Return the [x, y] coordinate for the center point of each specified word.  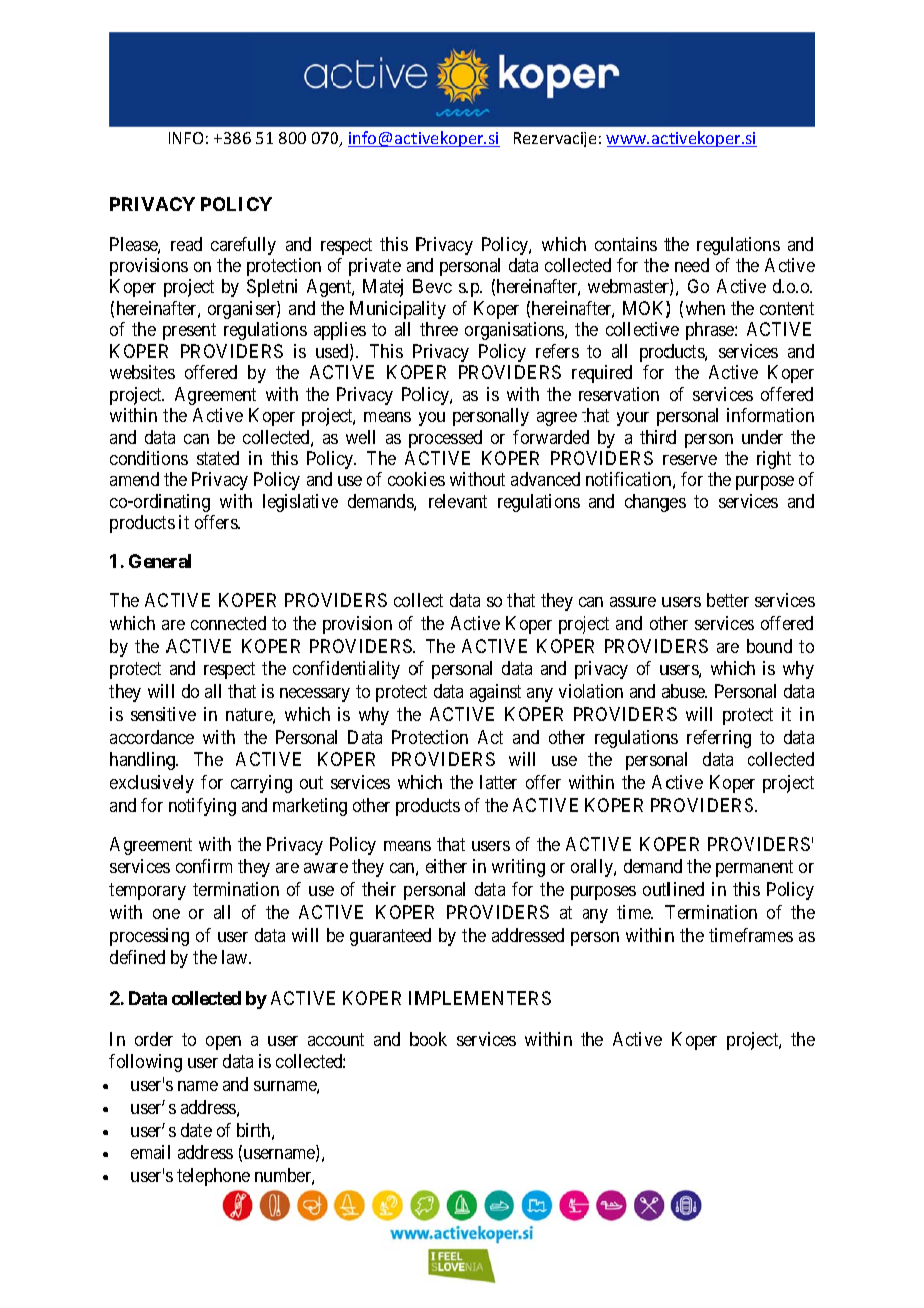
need [692, 265]
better [728, 600]
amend [134, 479]
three [439, 329]
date [196, 1130]
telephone [213, 1177]
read [186, 244]
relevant [458, 501]
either [446, 866]
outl [656, 889]
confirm [204, 866]
